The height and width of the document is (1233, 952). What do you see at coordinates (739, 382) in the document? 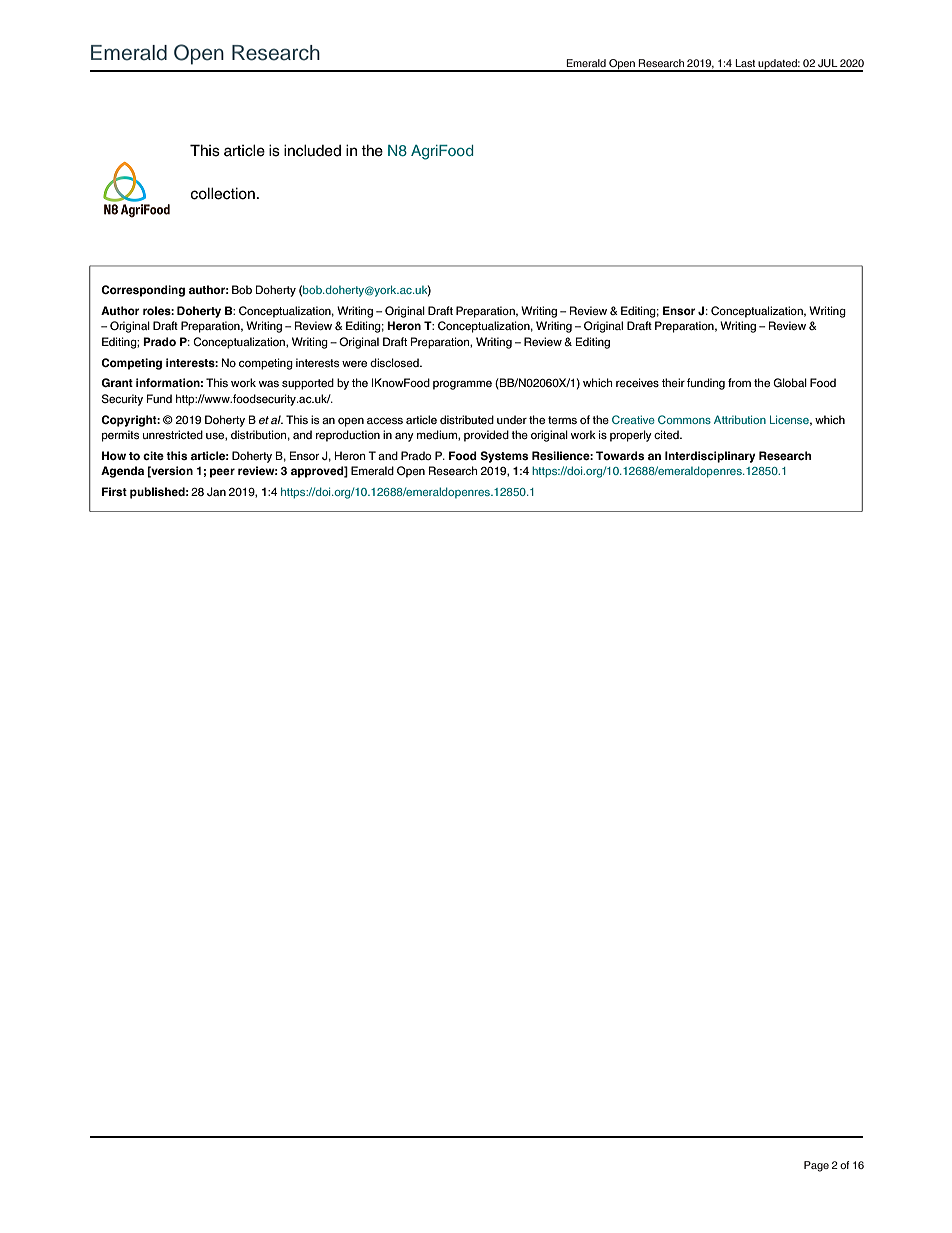
I see `from` at bounding box center [739, 382].
